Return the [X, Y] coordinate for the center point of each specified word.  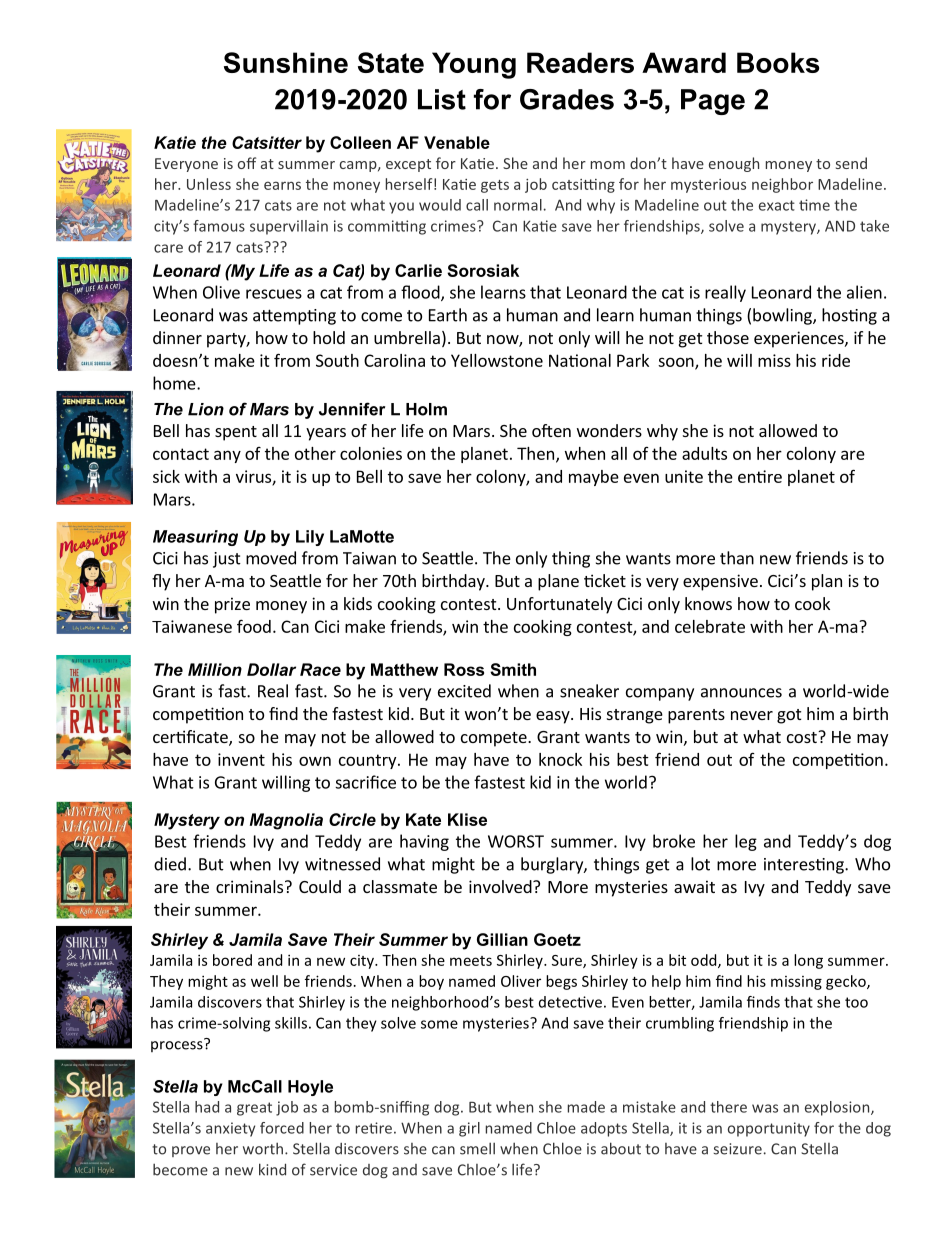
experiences [800, 339]
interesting [805, 866]
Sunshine [286, 62]
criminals [251, 886]
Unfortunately [559, 605]
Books [778, 62]
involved [501, 886]
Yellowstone [497, 360]
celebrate [710, 626]
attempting [294, 317]
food [254, 626]
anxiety [230, 1129]
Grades [567, 99]
